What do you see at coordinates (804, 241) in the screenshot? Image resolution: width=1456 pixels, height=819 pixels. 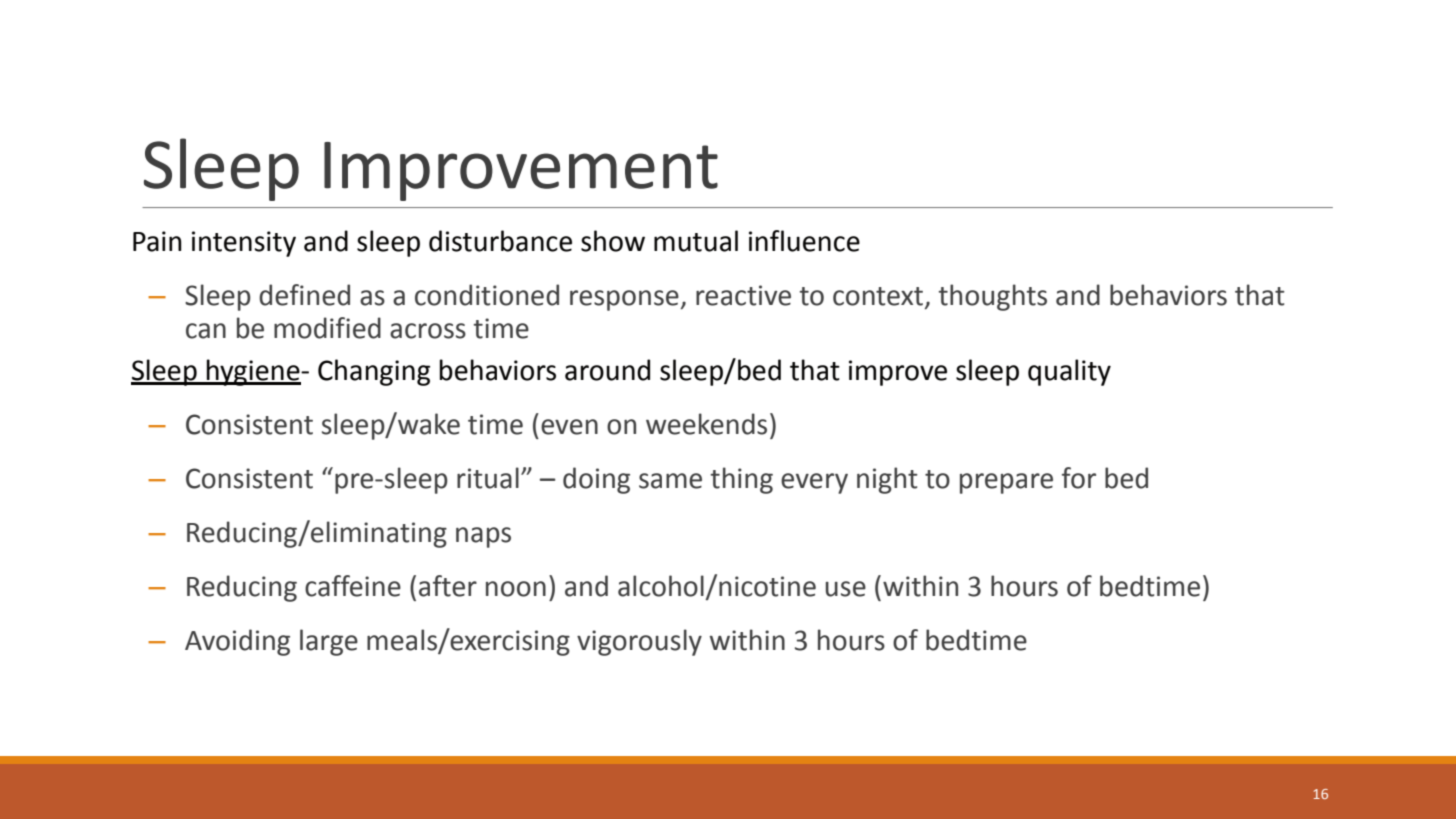 I see `influence` at bounding box center [804, 241].
